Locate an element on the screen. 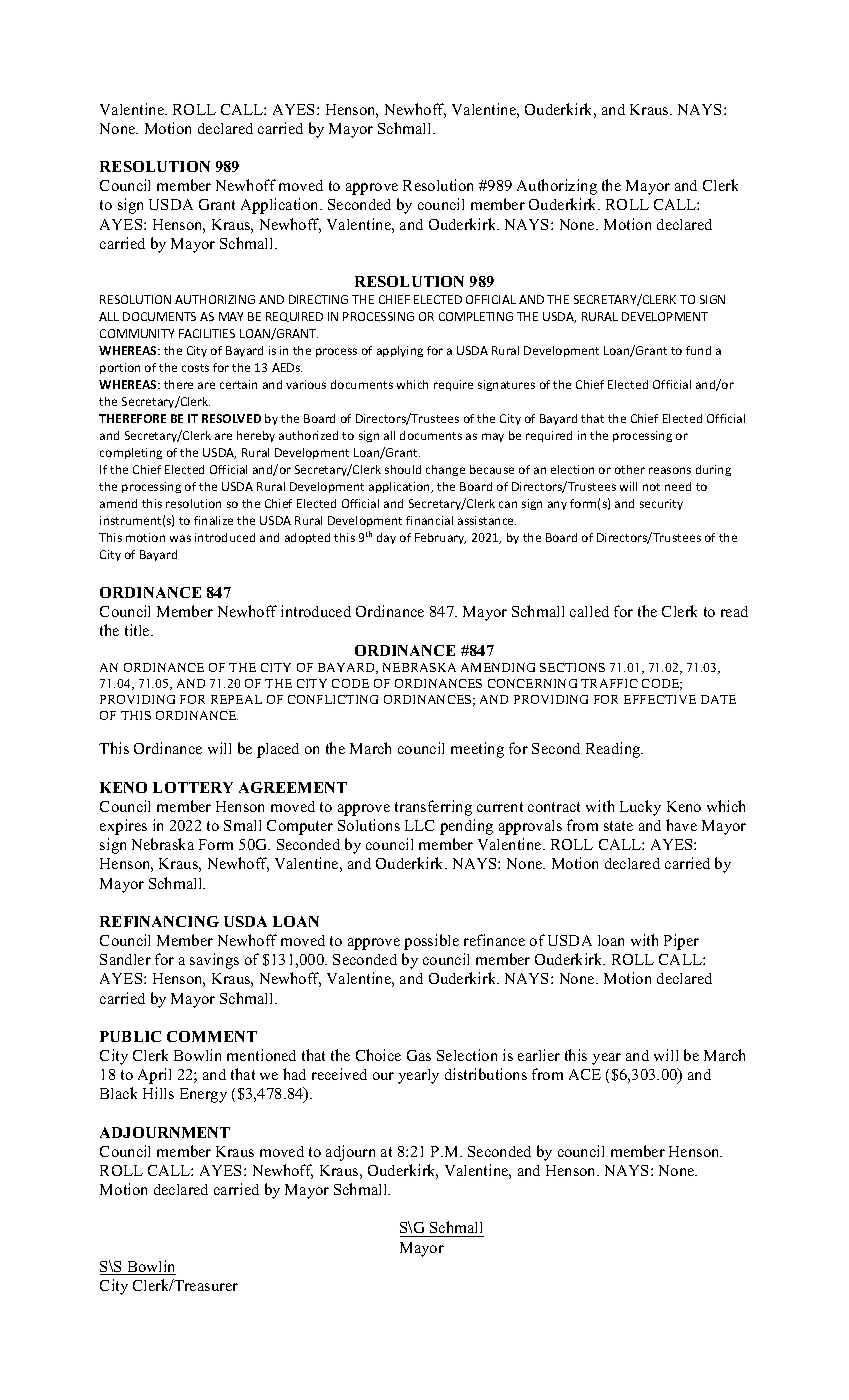 The image size is (849, 1400). February is located at coordinates (440, 538).
